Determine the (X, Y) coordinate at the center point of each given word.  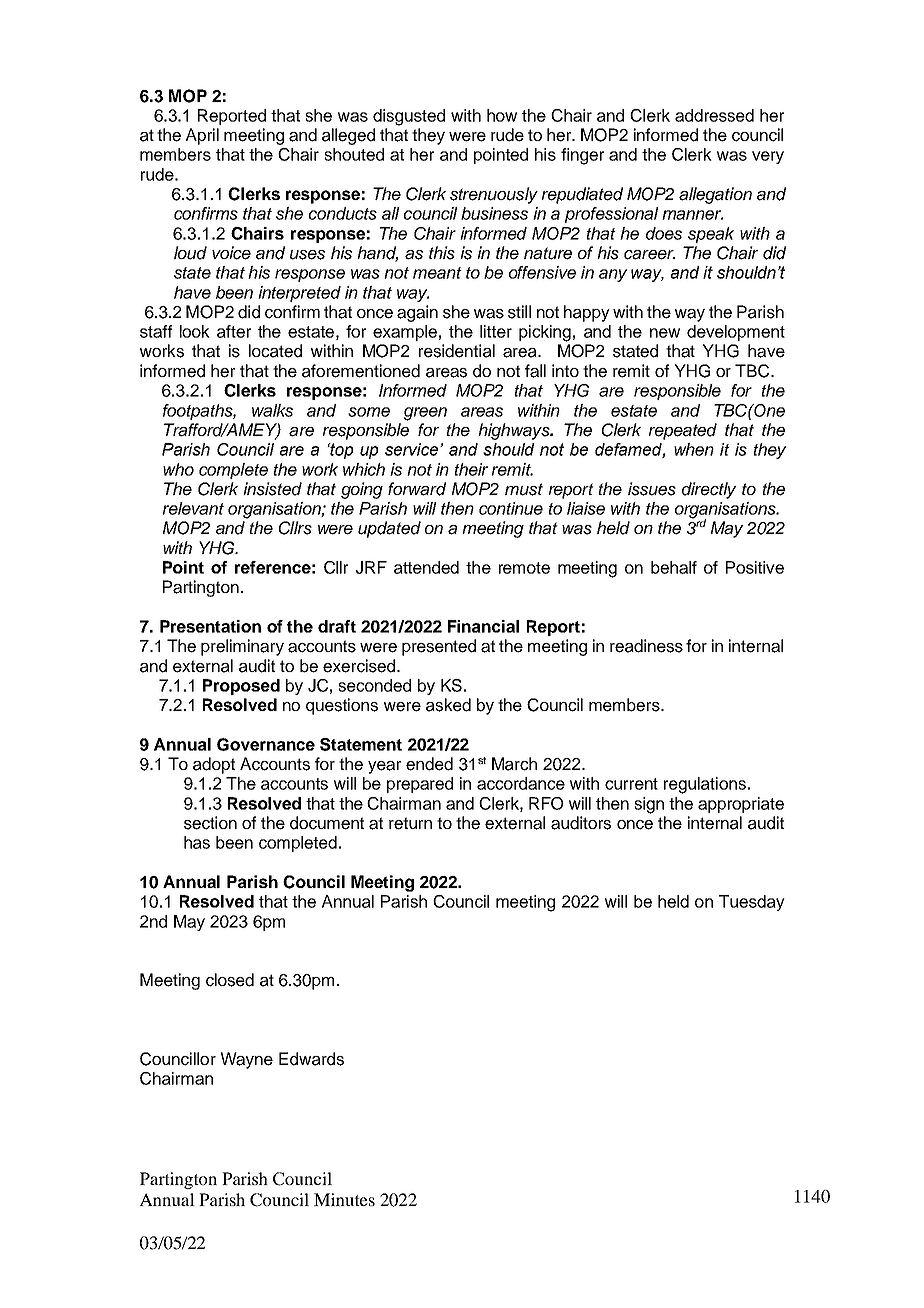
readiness (646, 646)
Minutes (344, 1199)
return (410, 823)
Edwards (311, 1059)
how (502, 115)
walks (272, 410)
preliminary (242, 647)
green (425, 414)
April (202, 136)
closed (230, 980)
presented (439, 647)
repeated (683, 431)
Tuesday (752, 903)
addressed (714, 115)
